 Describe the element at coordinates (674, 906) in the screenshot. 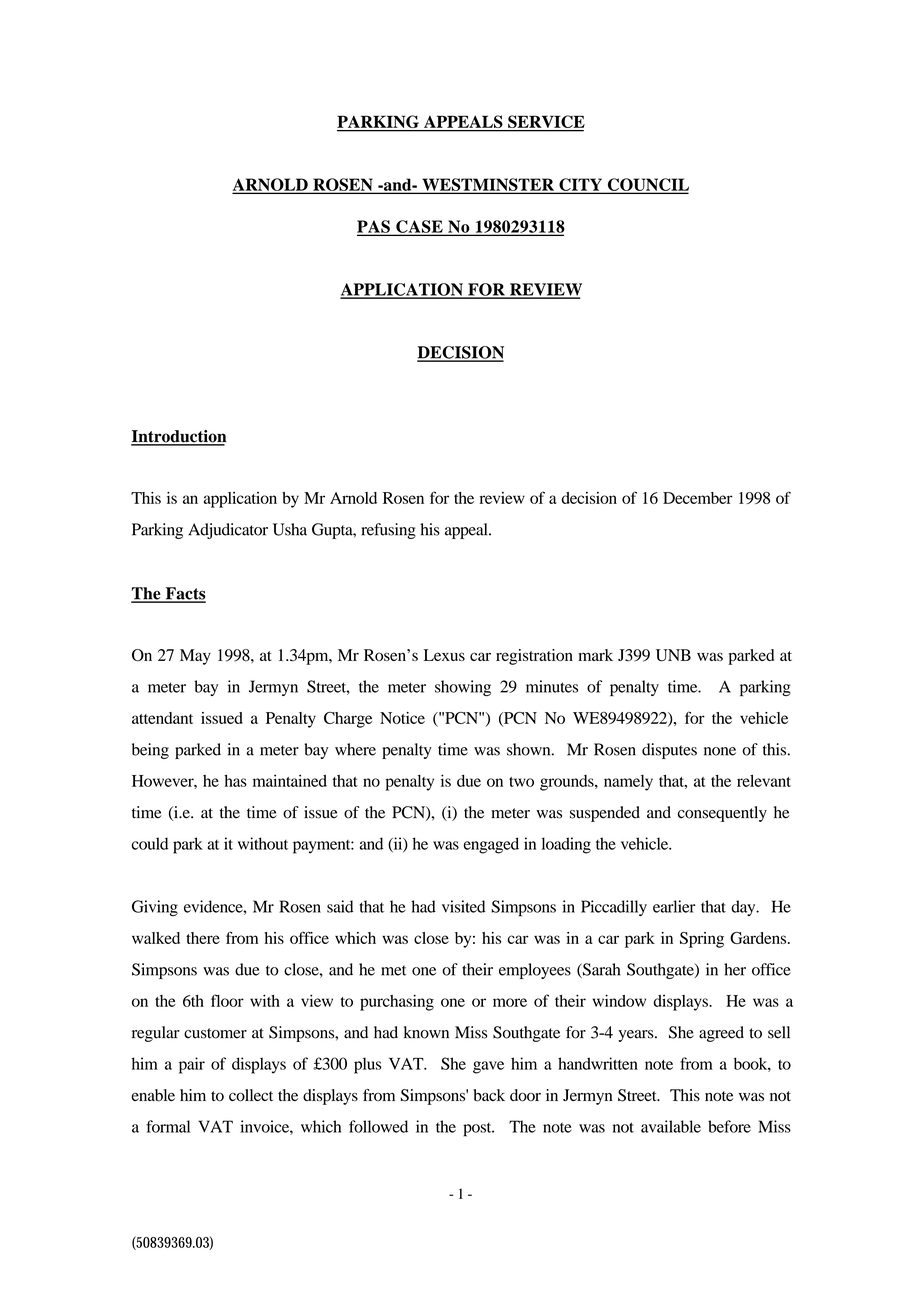

I see `earlier` at that location.
